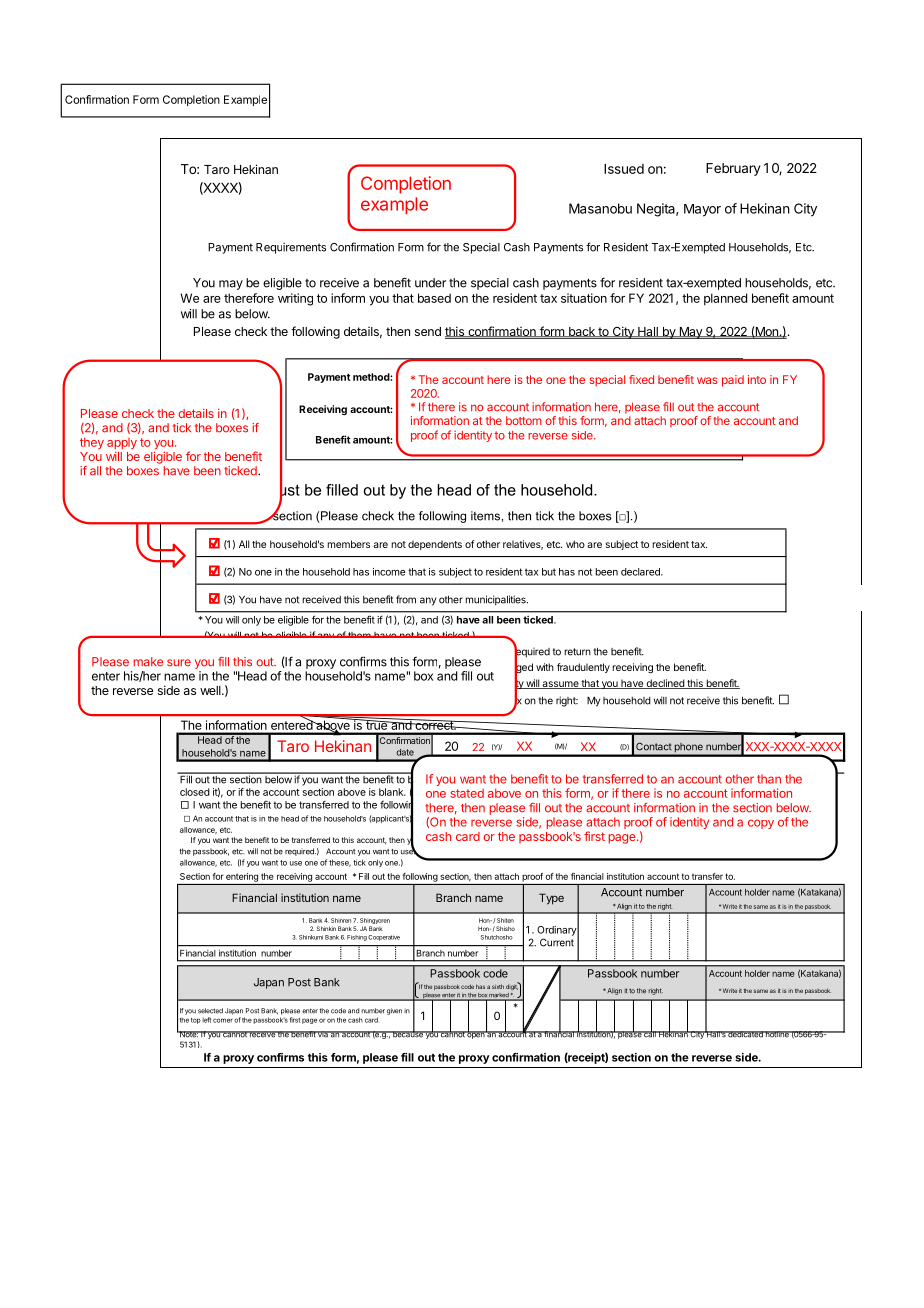  What do you see at coordinates (291, 248) in the screenshot?
I see `Requirements` at bounding box center [291, 248].
